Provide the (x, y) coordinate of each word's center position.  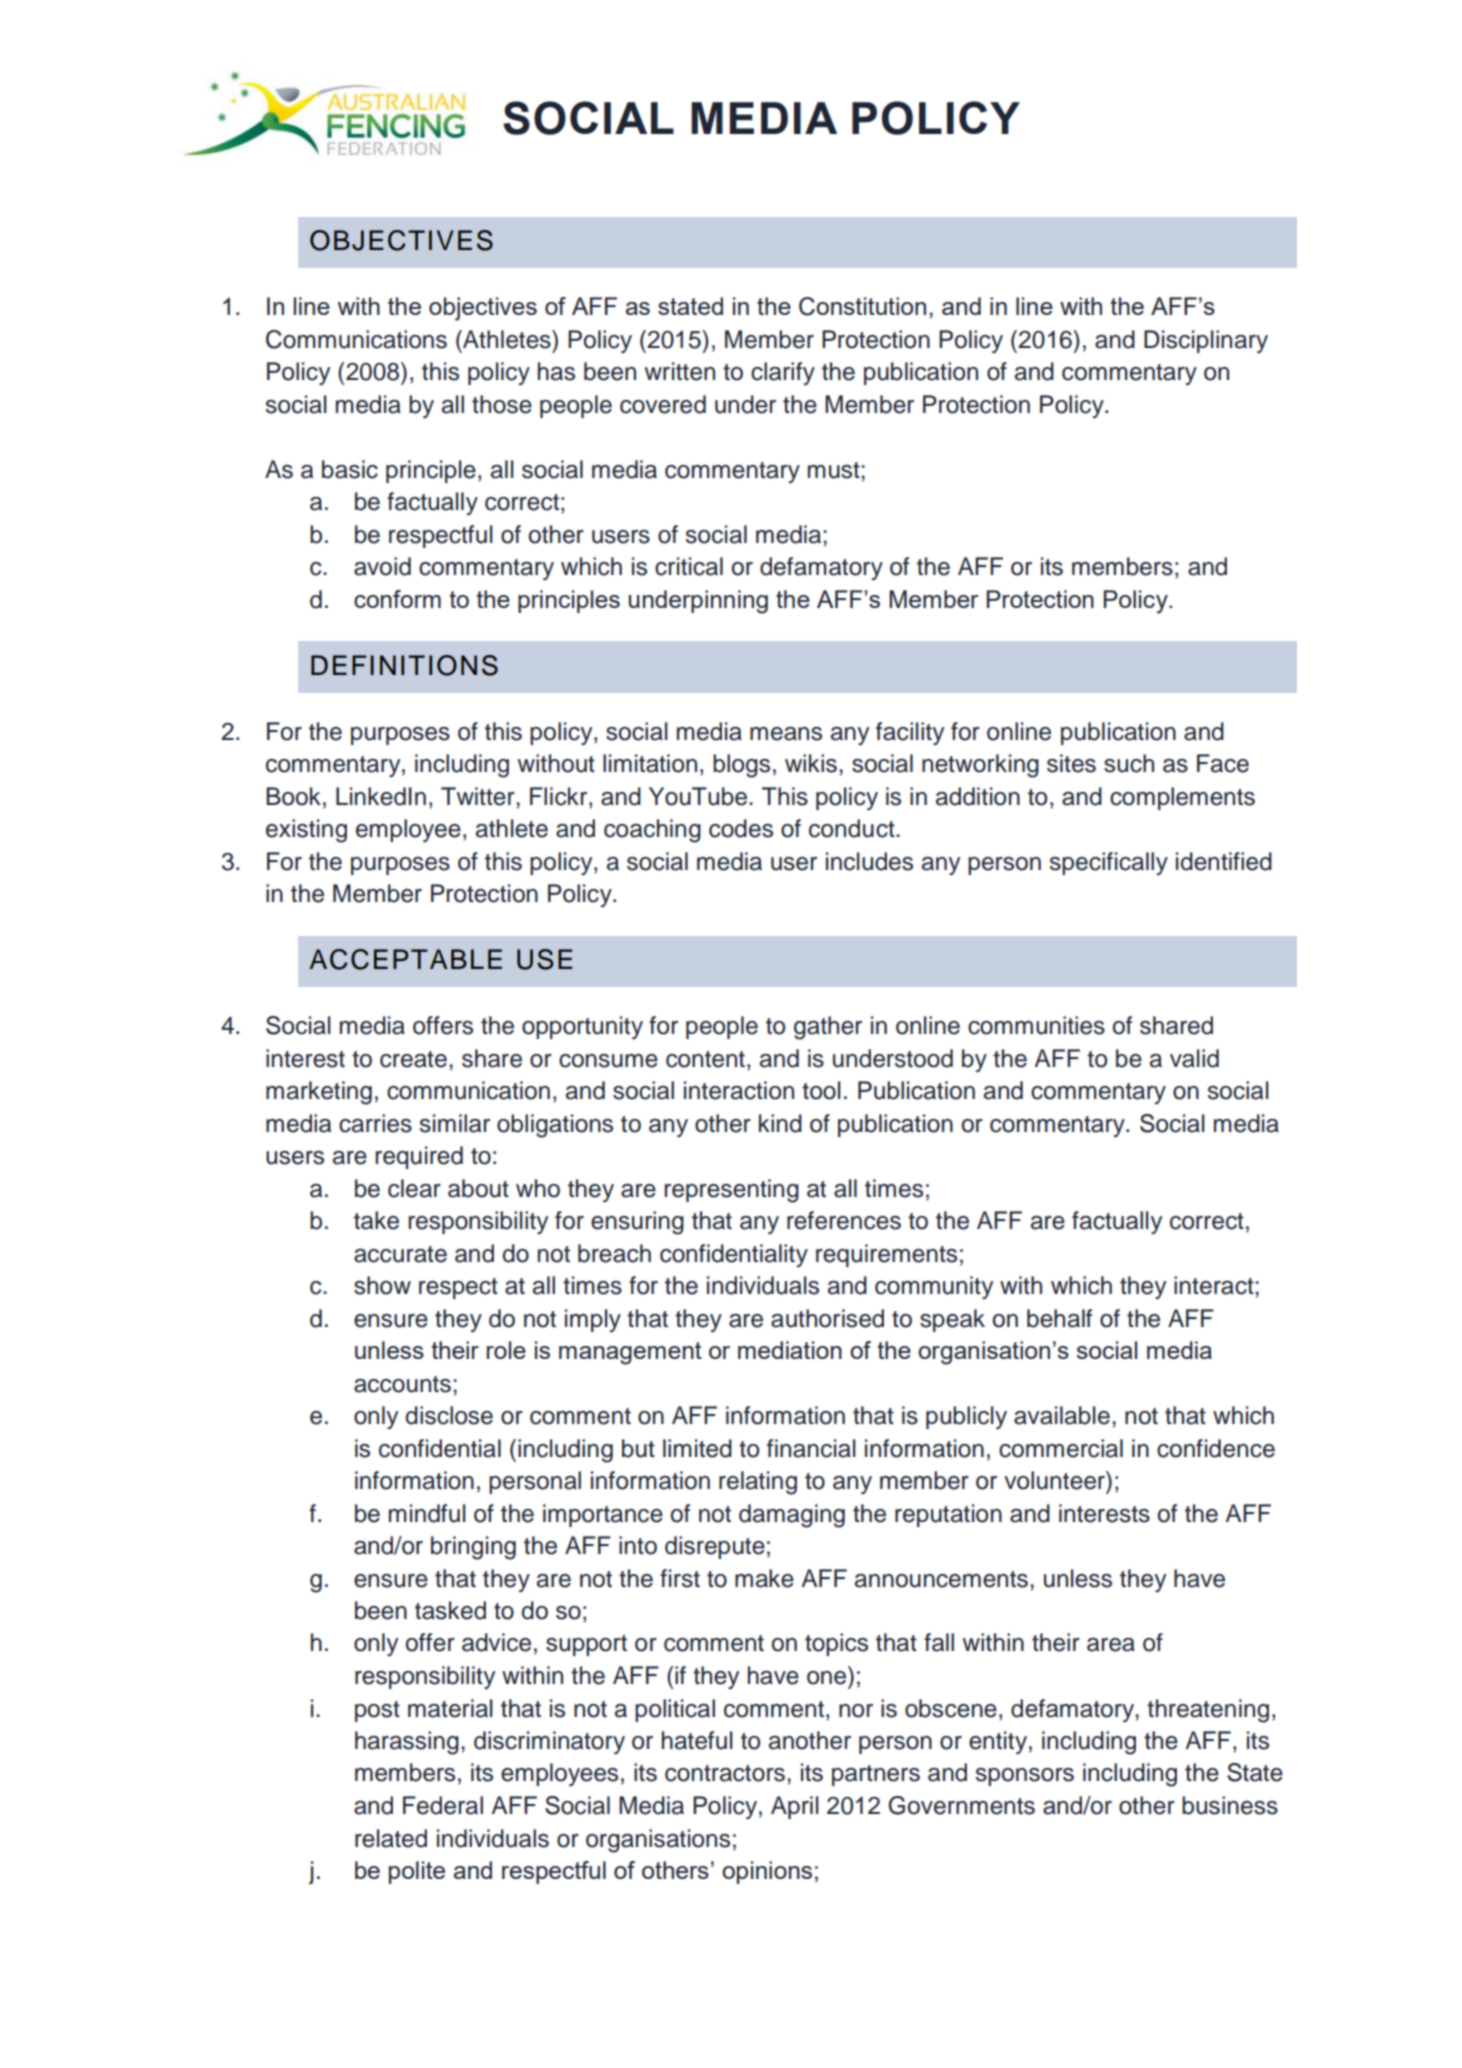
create (413, 1059)
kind (780, 1123)
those (502, 404)
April (795, 1807)
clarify (783, 373)
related (391, 1838)
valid (1194, 1058)
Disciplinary (1206, 342)
